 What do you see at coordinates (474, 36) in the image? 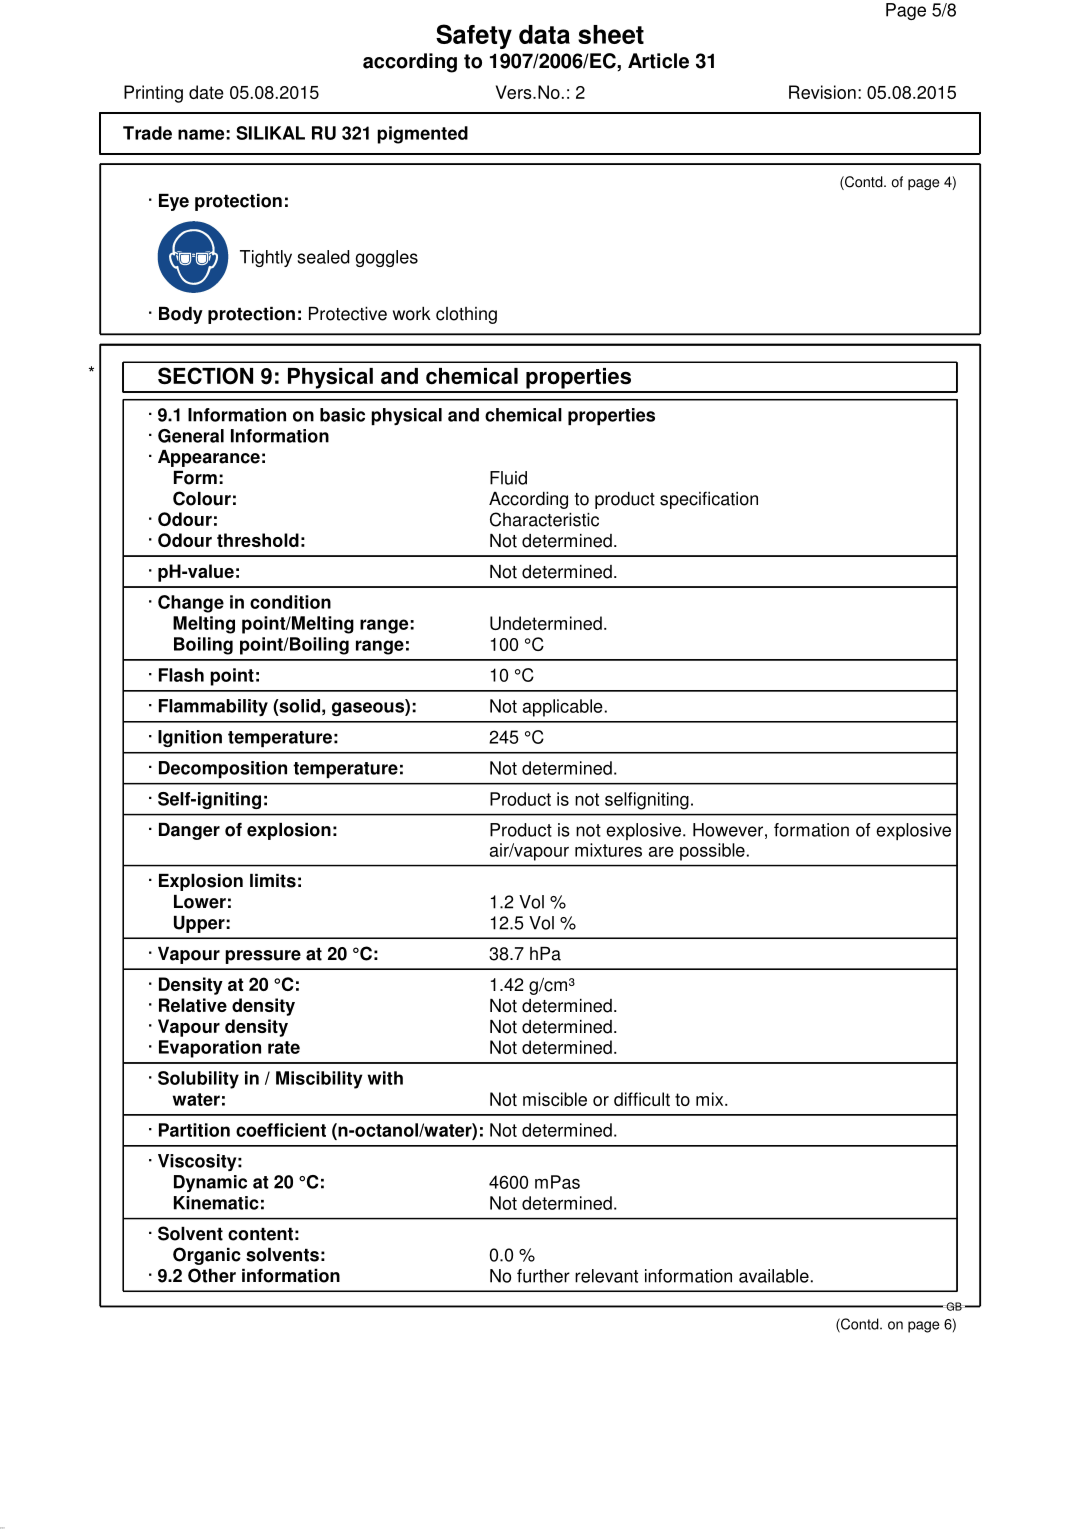
I see `Safety` at bounding box center [474, 36].
